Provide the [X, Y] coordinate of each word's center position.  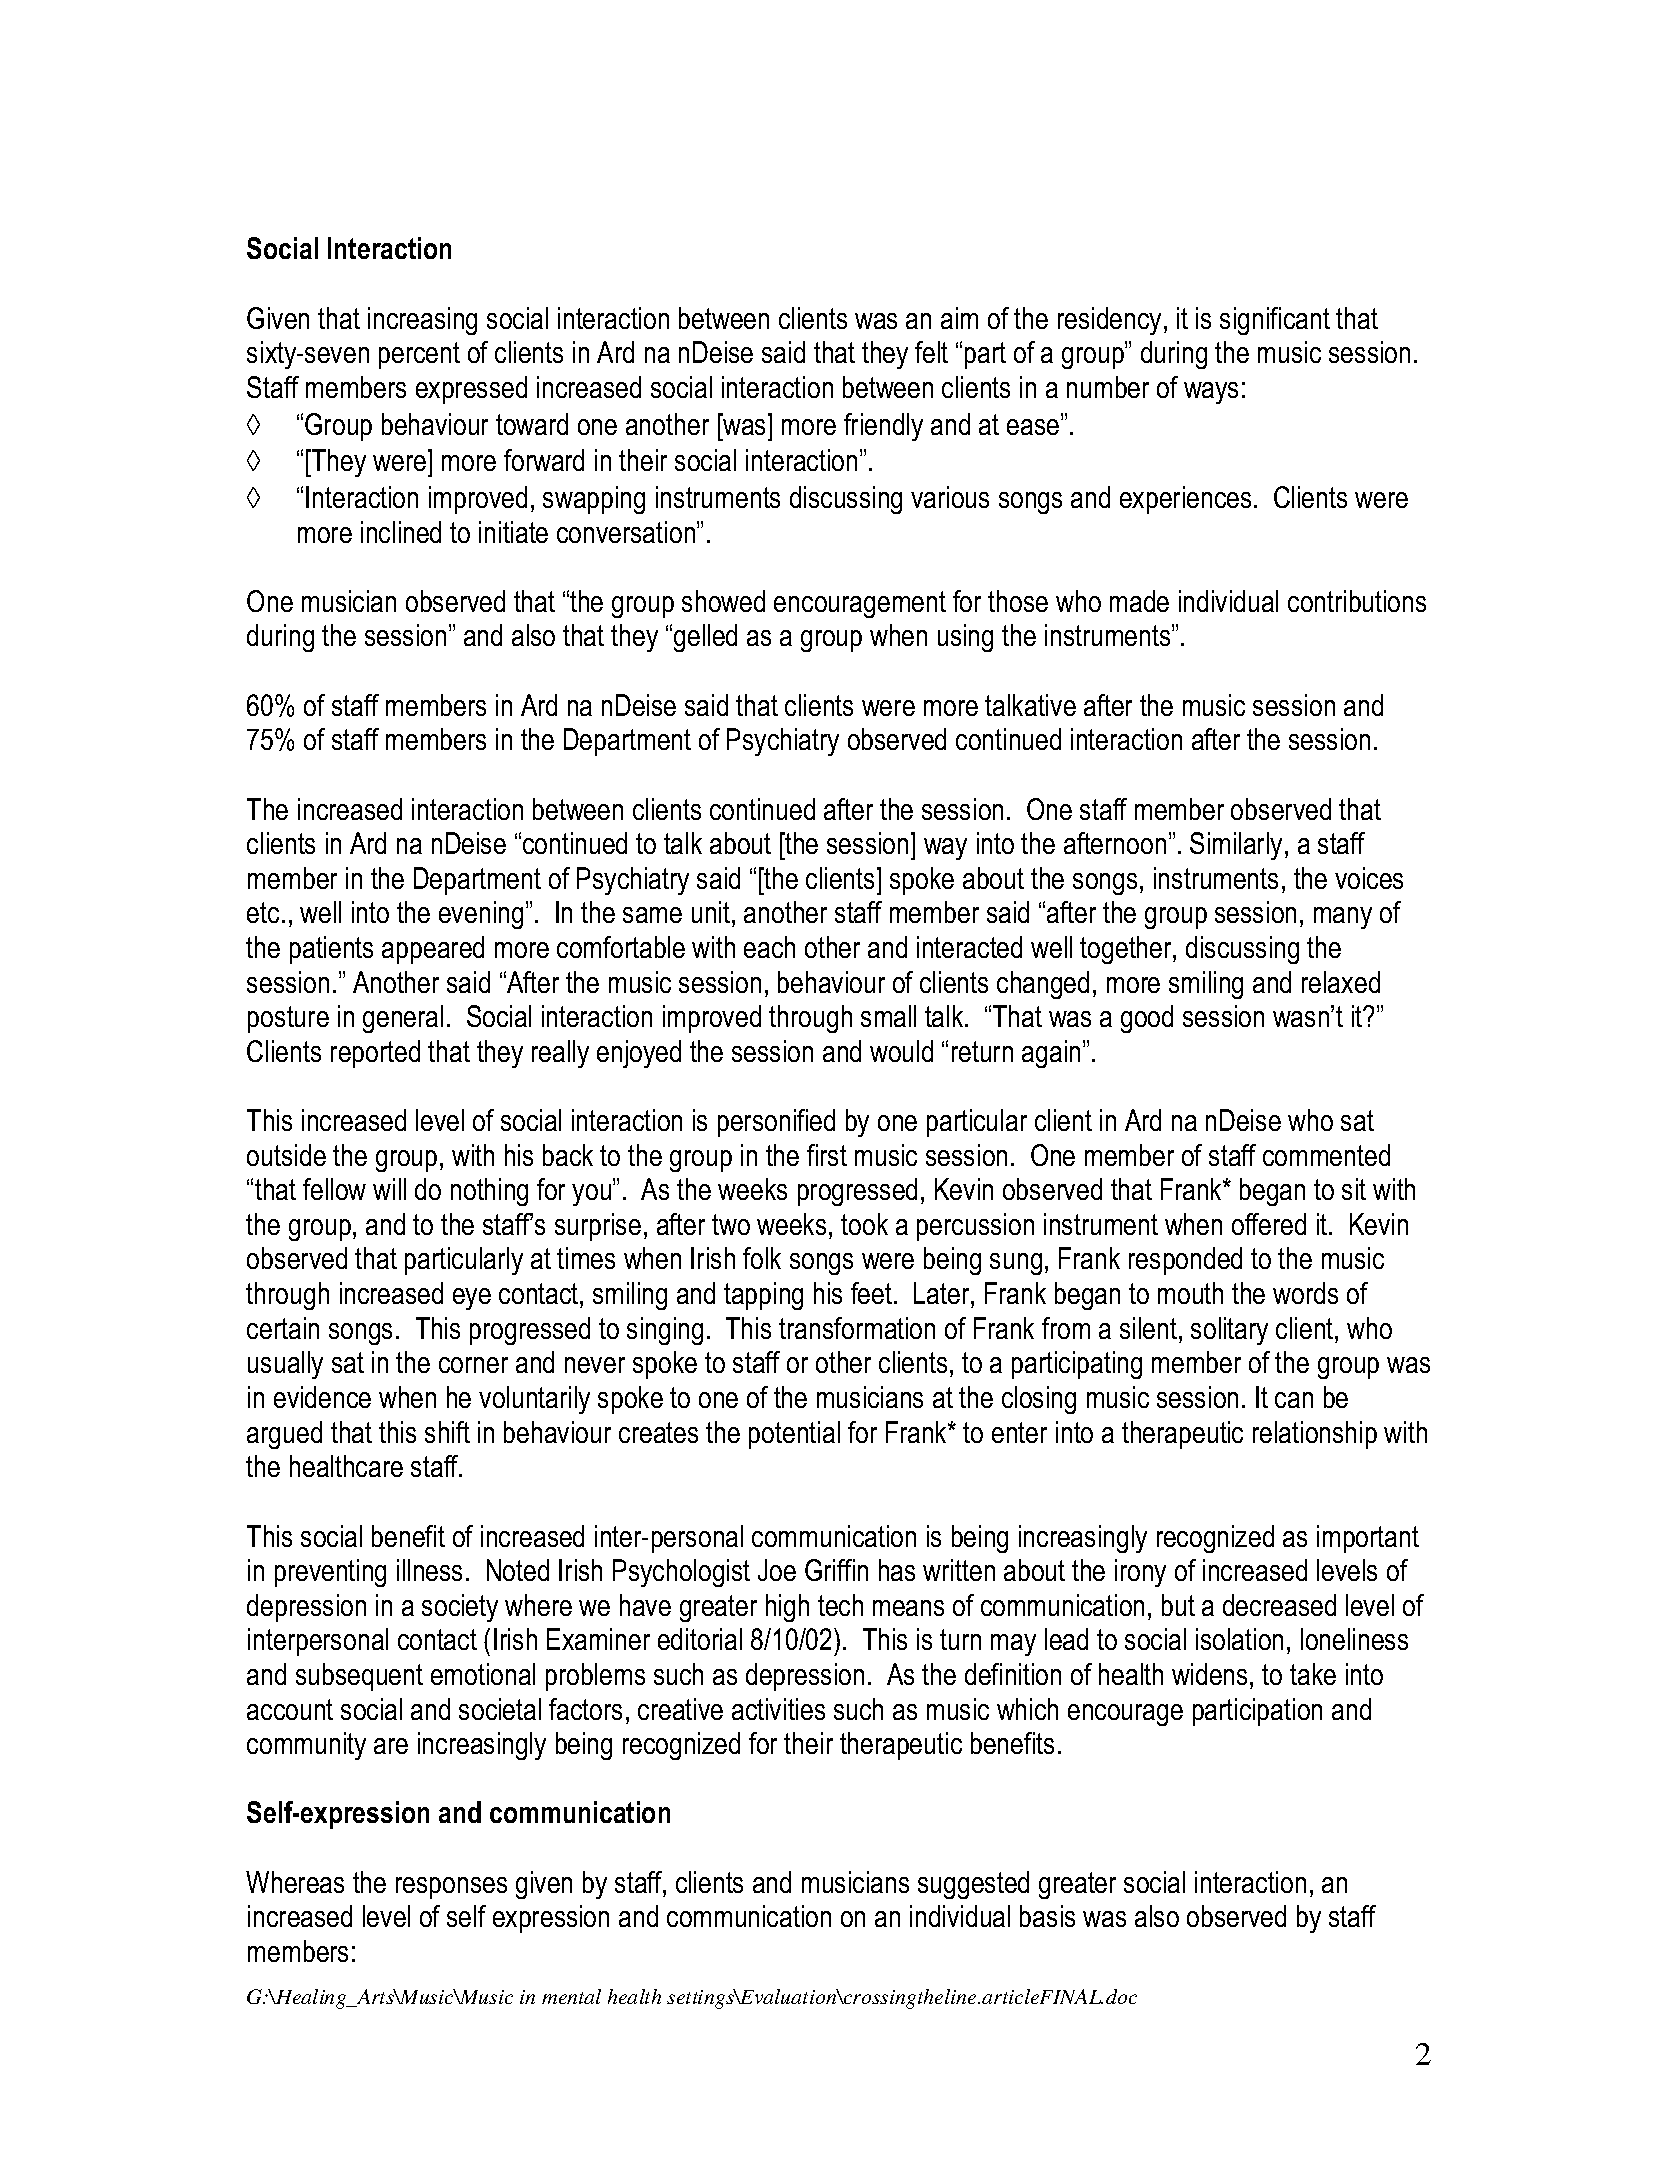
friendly [883, 427]
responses [451, 1888]
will [389, 1189]
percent [419, 355]
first [827, 1155]
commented [1326, 1155]
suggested [973, 1885]
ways [1211, 393]
